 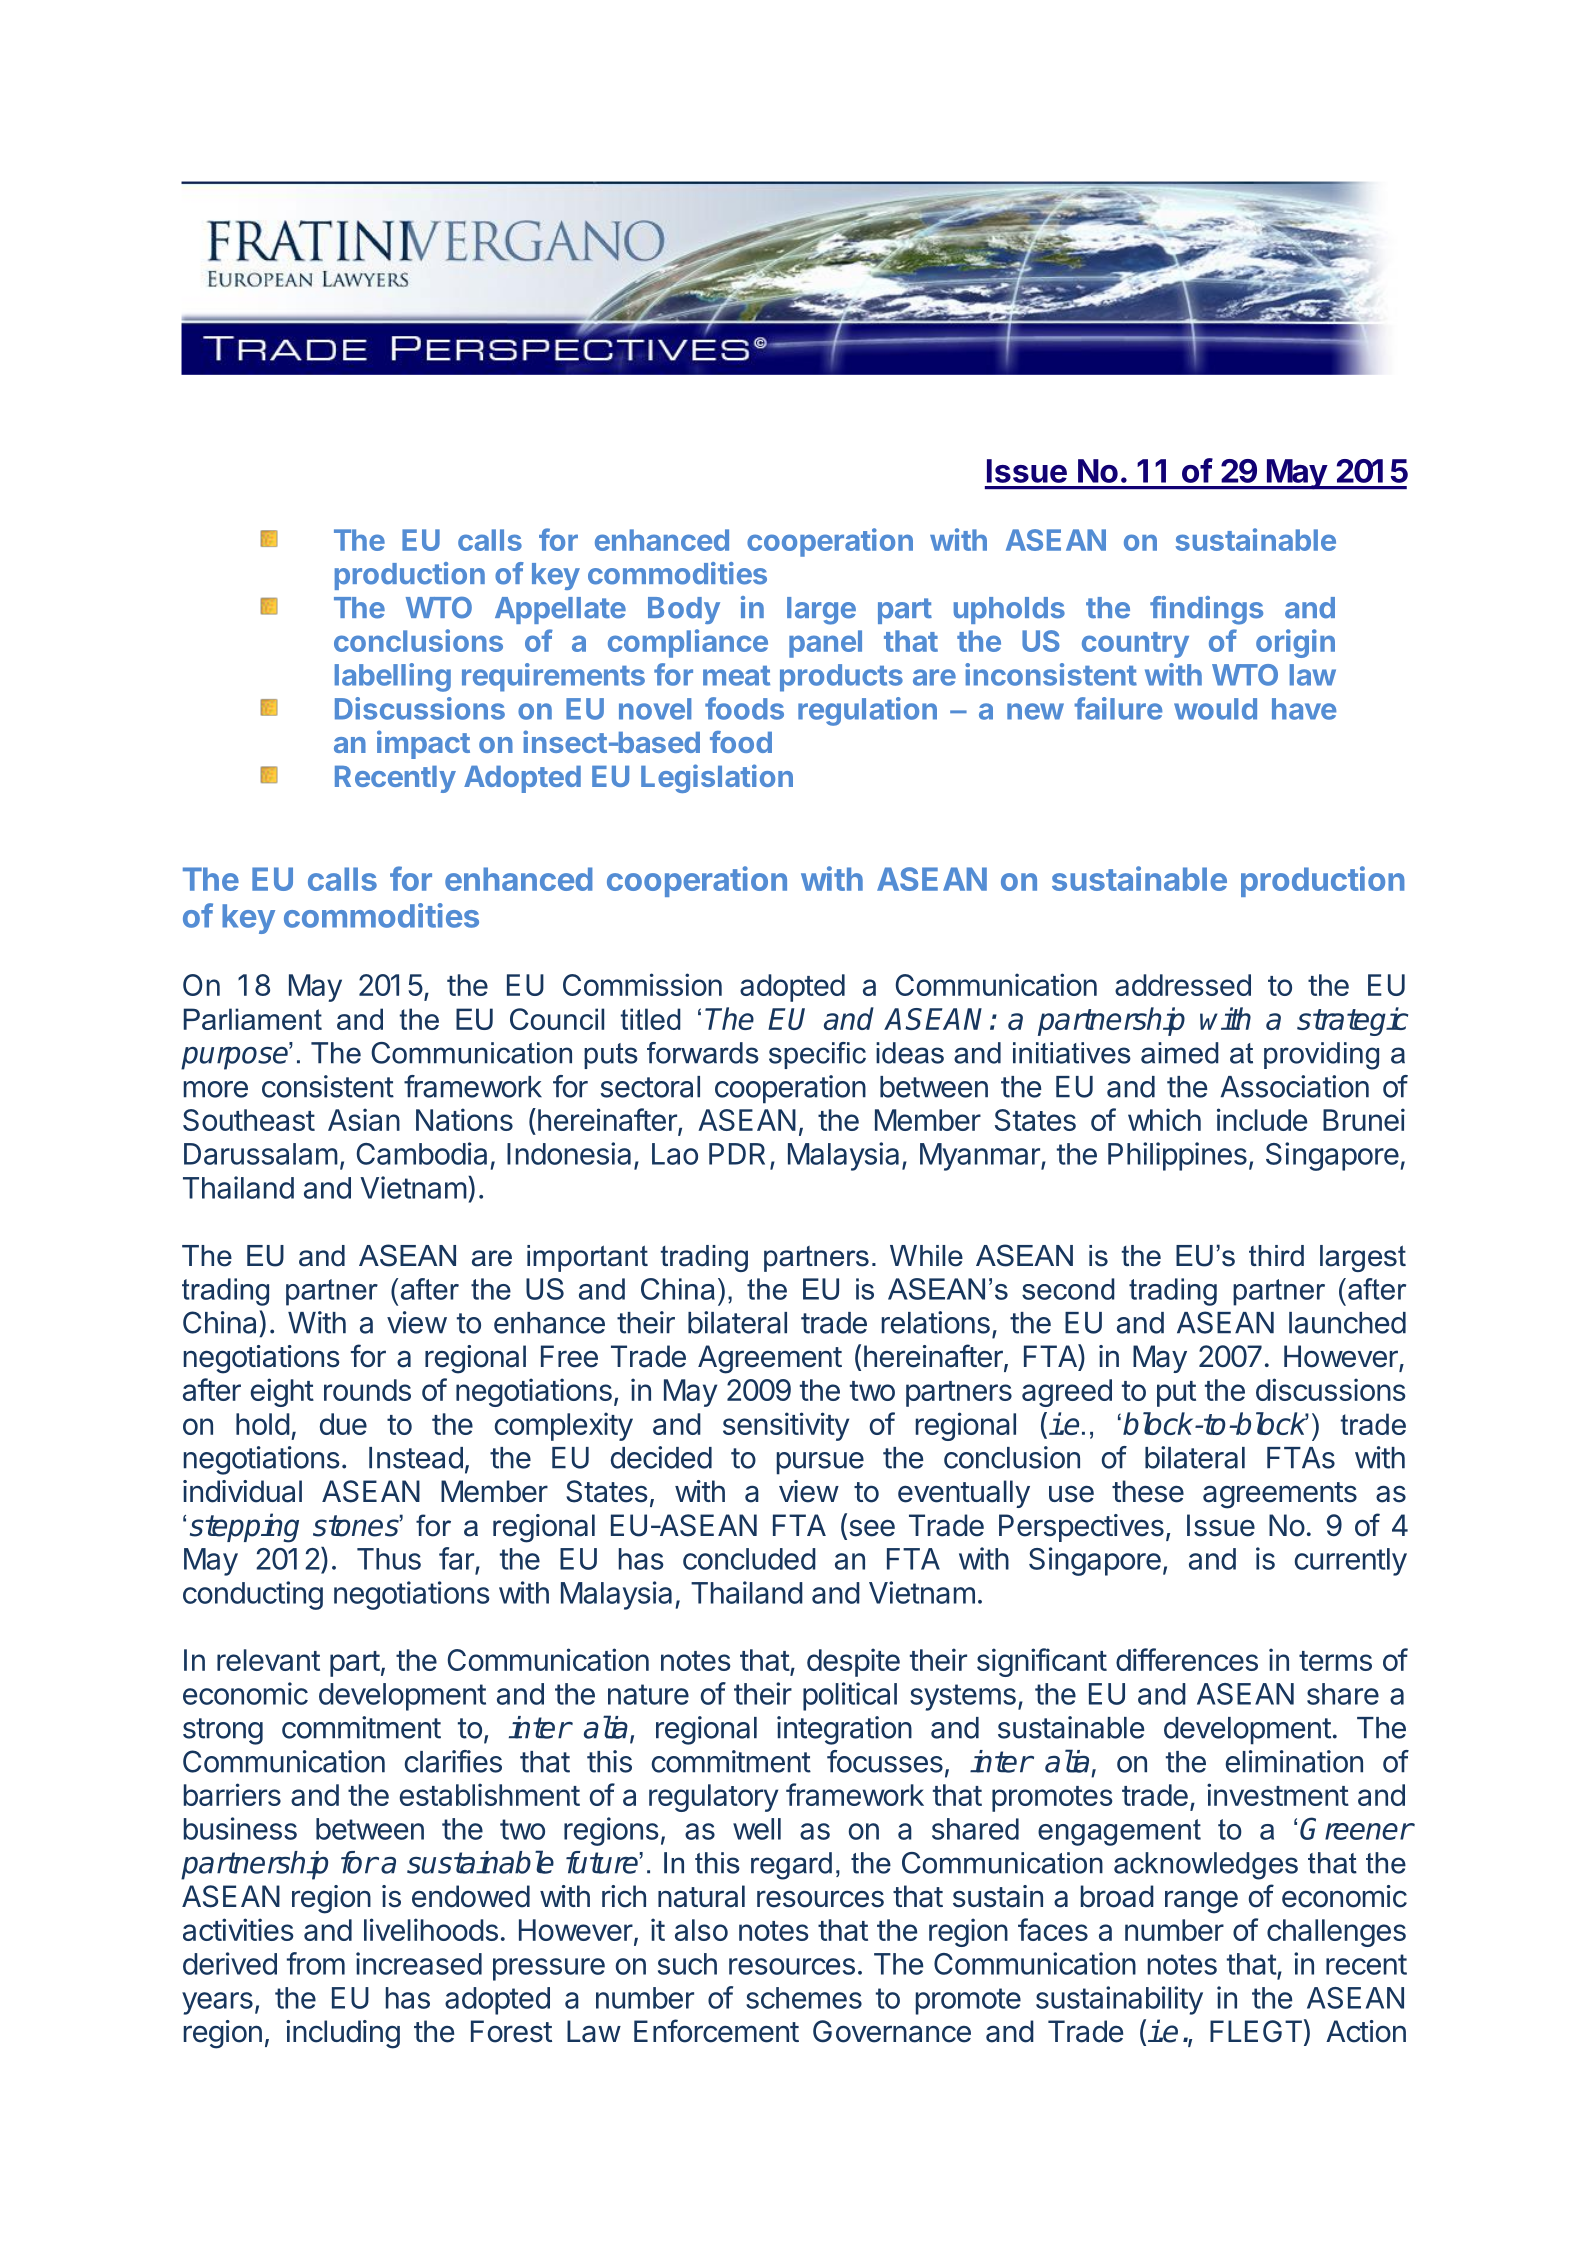 What do you see at coordinates (316, 1963) in the page?
I see `from` at bounding box center [316, 1963].
